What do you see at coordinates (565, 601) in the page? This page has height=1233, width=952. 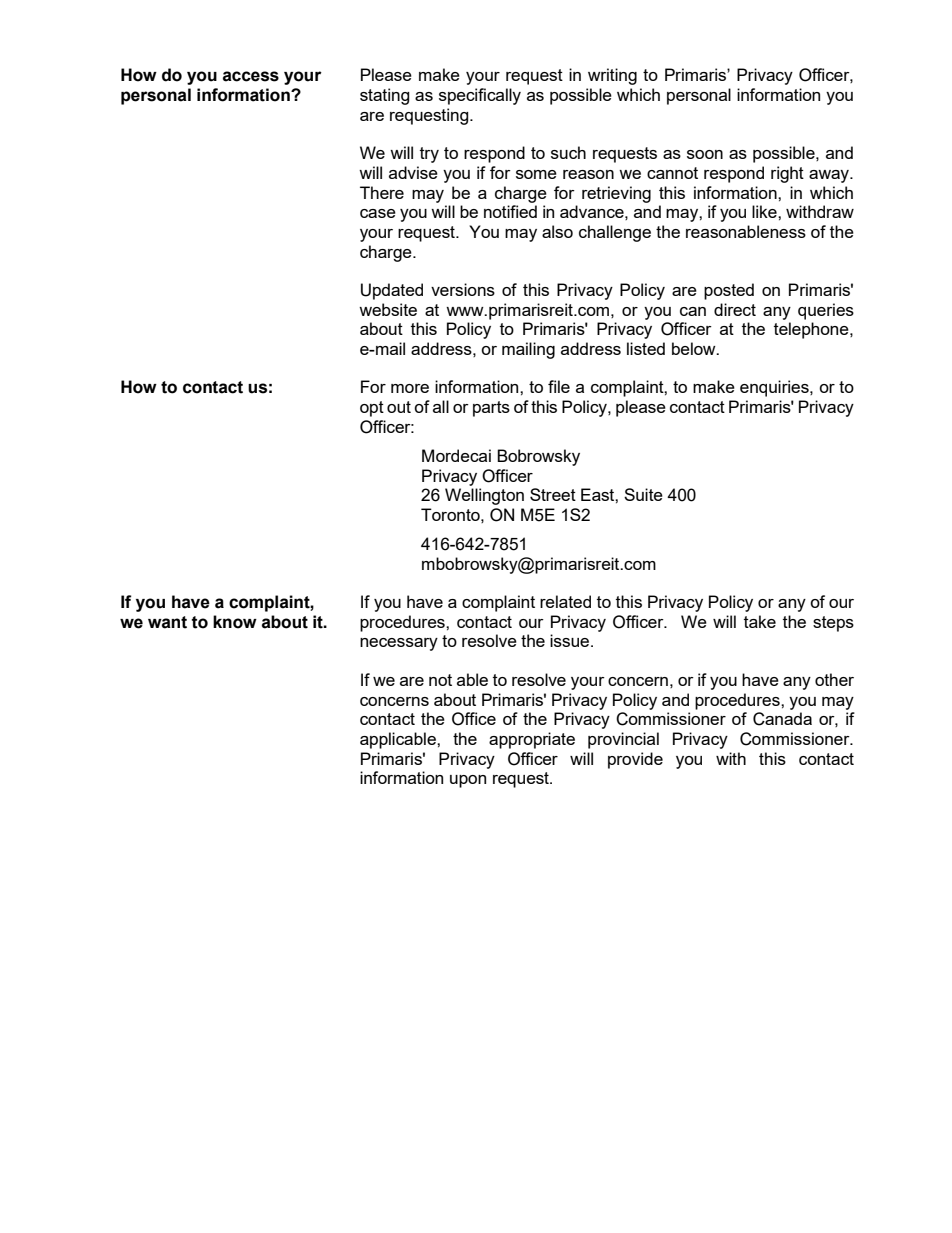 I see `related` at bounding box center [565, 601].
